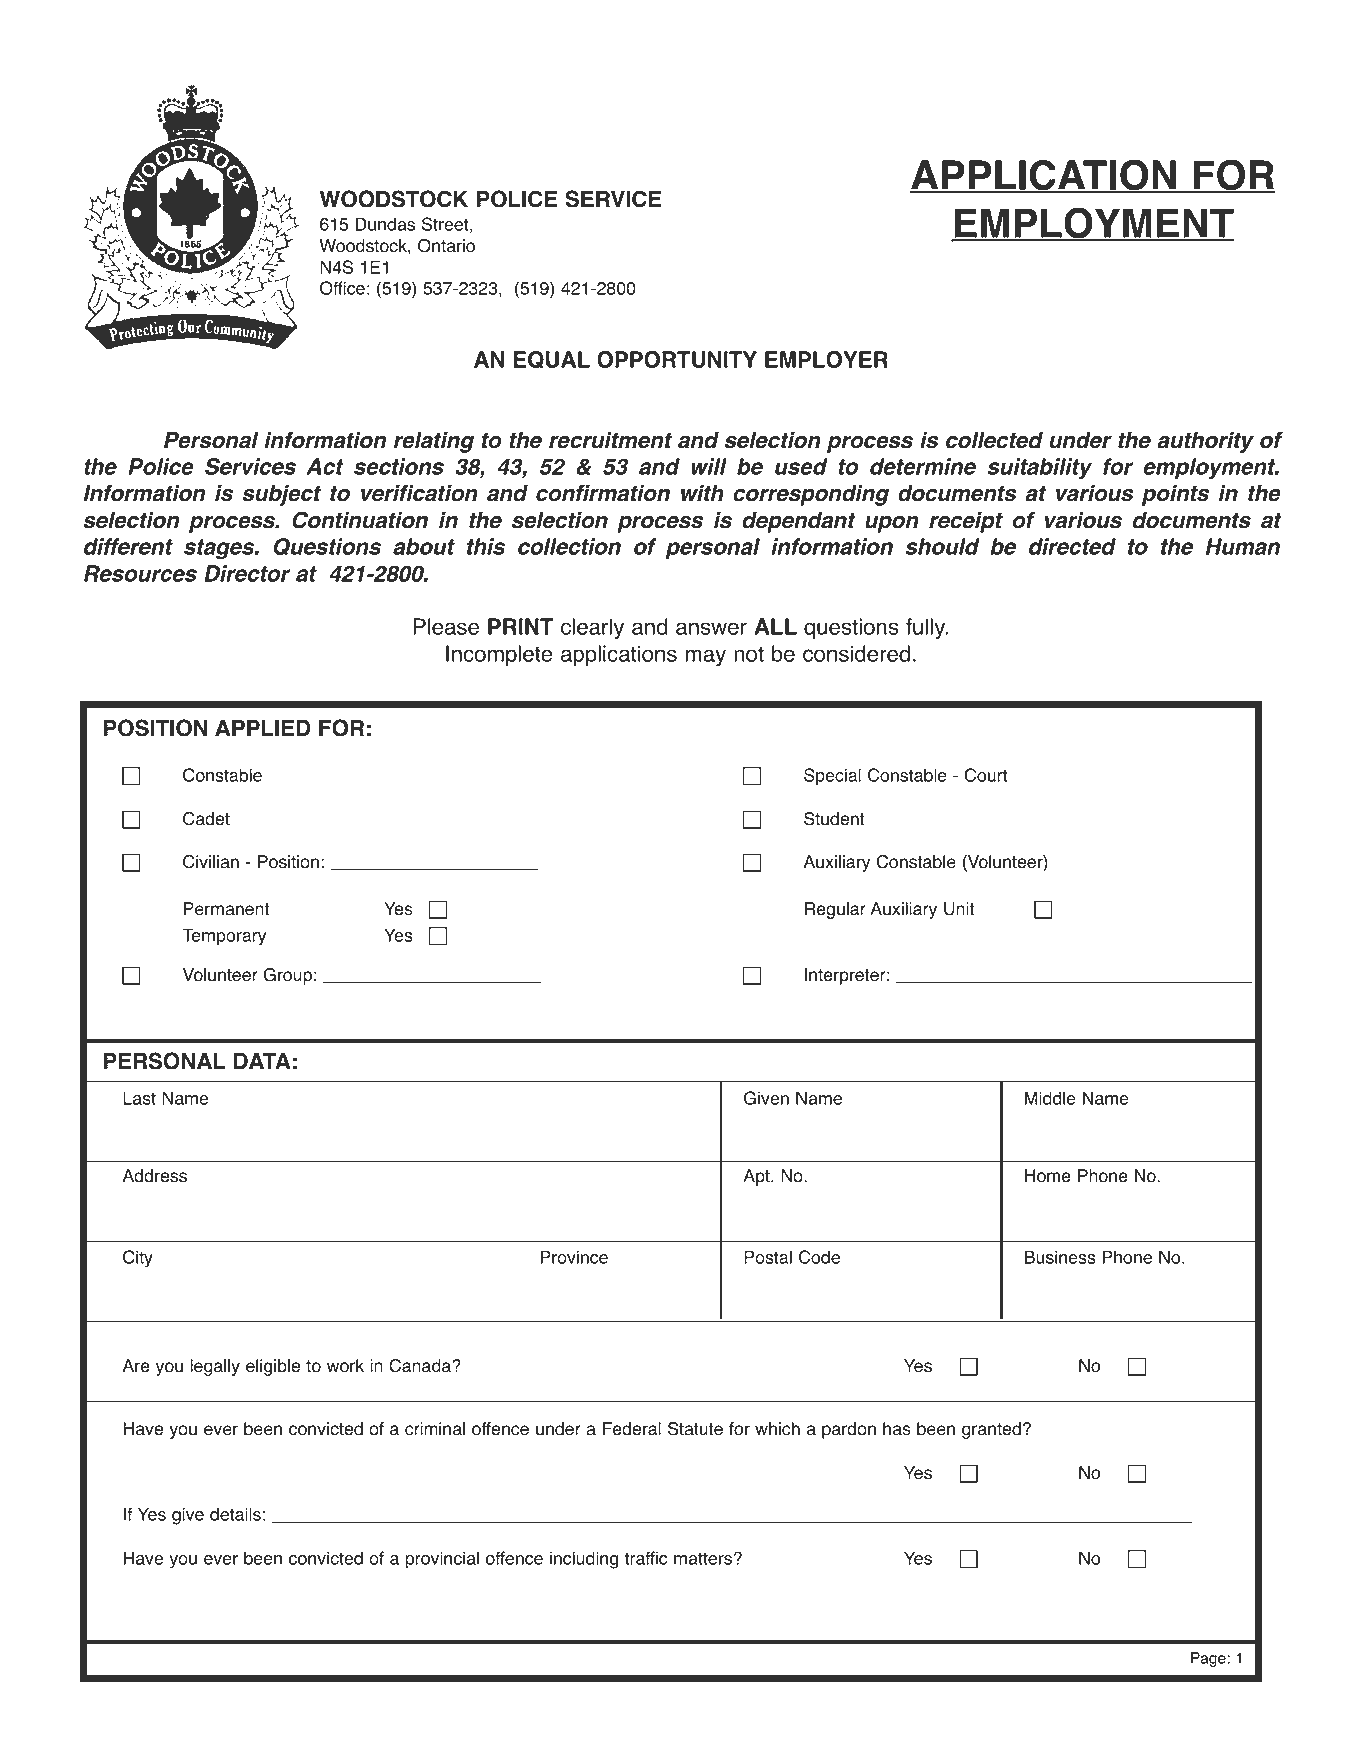  What do you see at coordinates (1205, 442) in the screenshot?
I see `authority` at bounding box center [1205, 442].
